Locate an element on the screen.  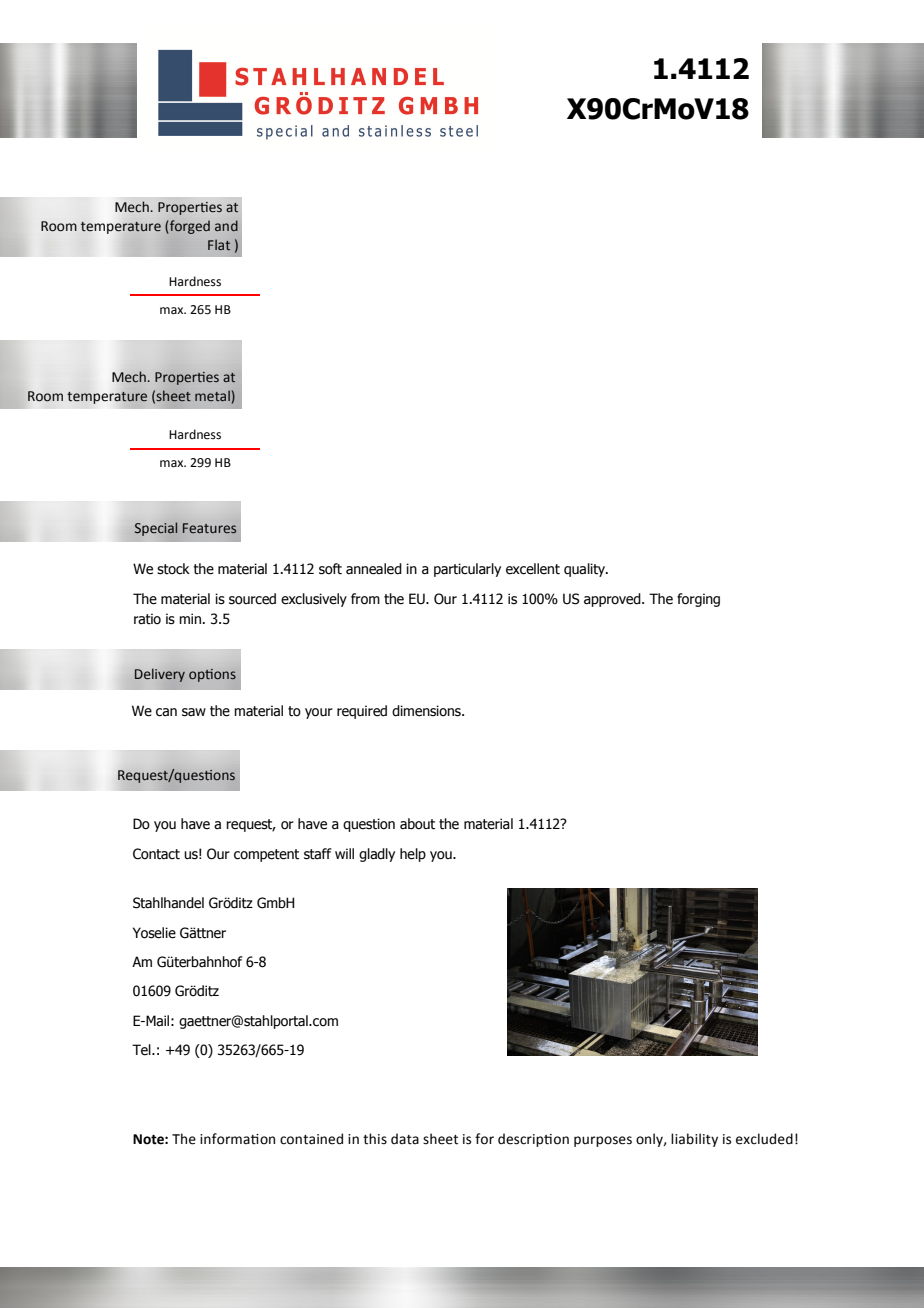
Flat is located at coordinates (219, 244).
